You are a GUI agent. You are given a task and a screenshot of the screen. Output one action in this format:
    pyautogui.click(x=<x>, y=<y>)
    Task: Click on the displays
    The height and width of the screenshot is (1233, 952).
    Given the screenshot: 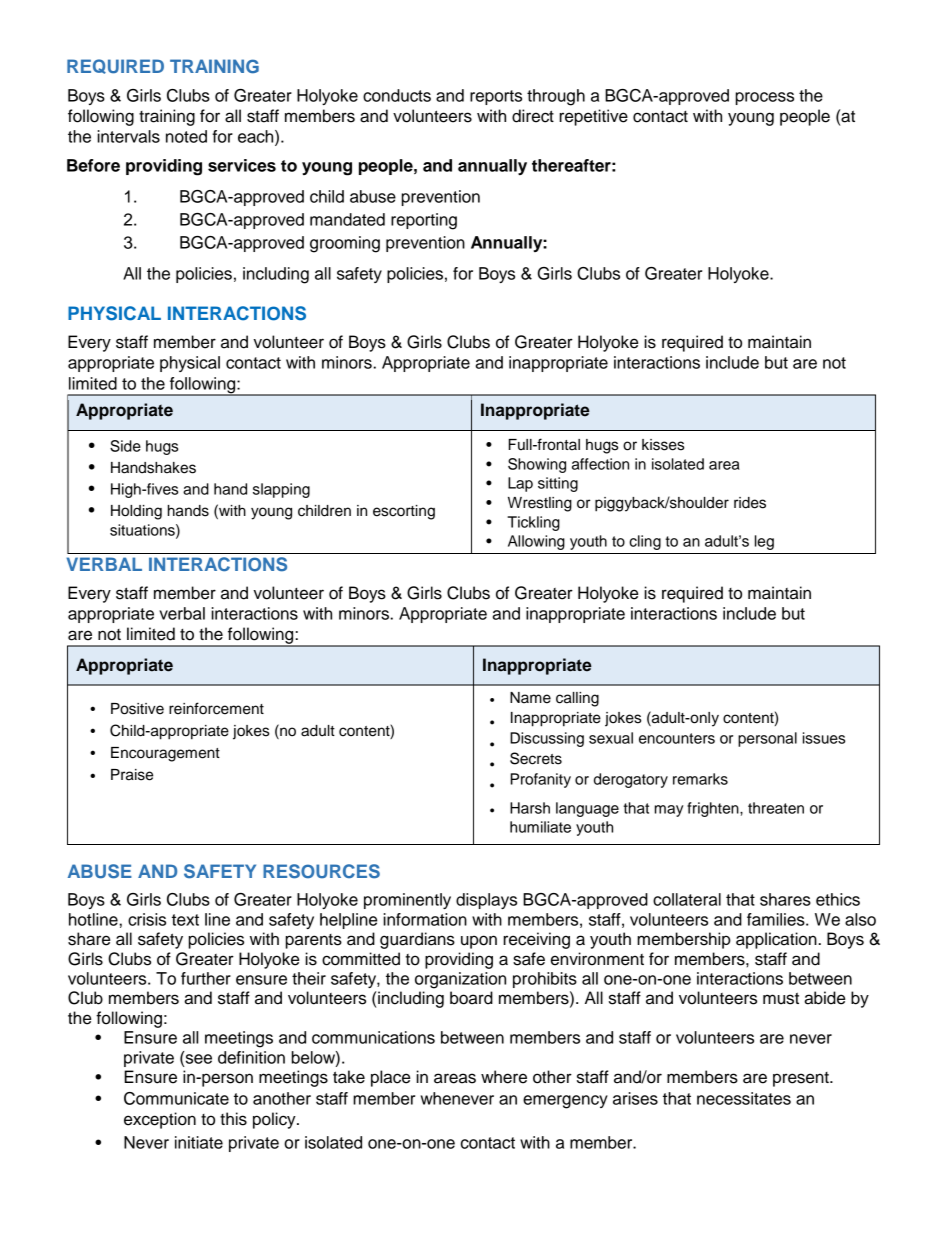 What is the action you would take?
    pyautogui.click(x=486, y=901)
